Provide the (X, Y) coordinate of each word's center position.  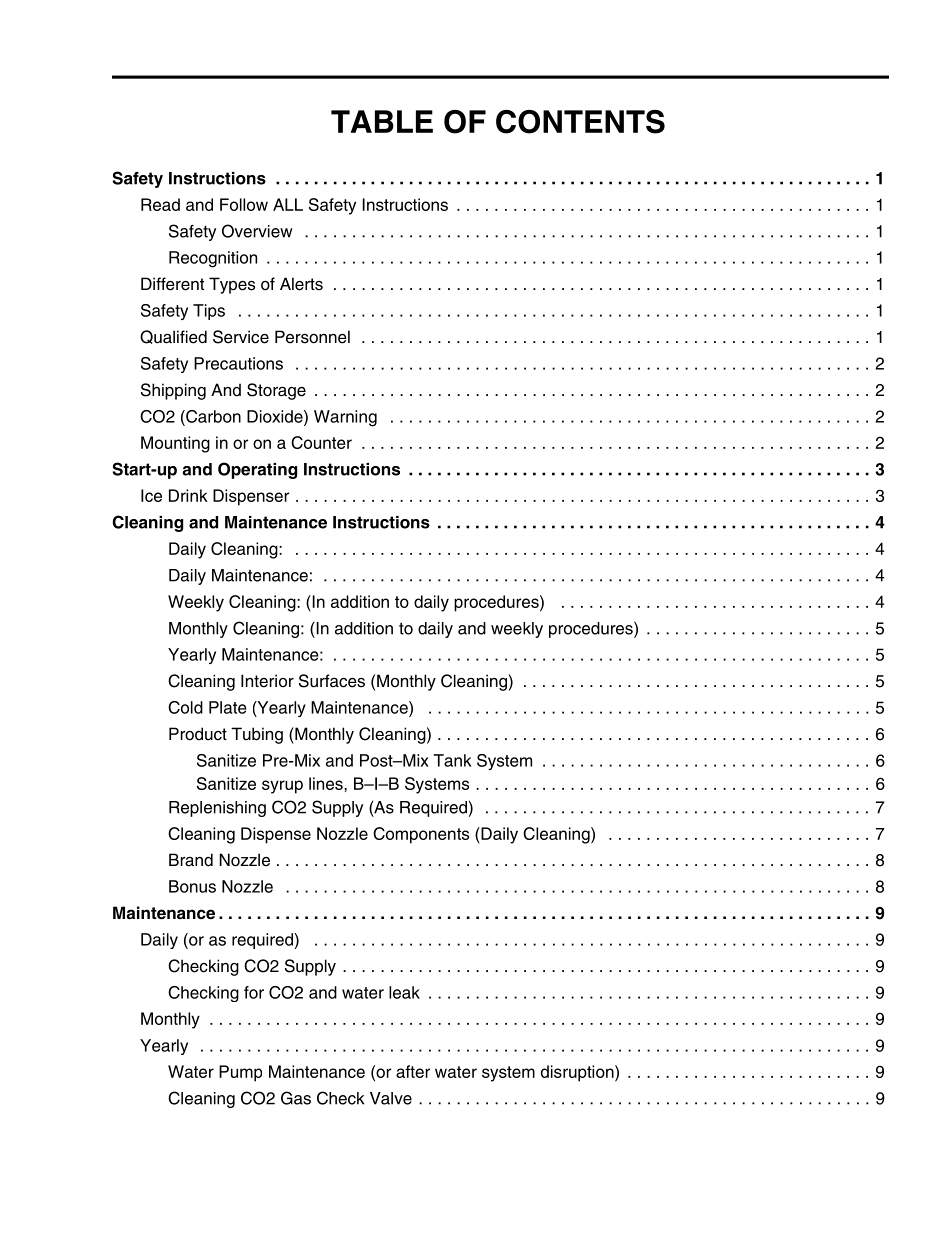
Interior (267, 681)
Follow (244, 204)
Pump (240, 1073)
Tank (452, 760)
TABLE (382, 121)
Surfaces (332, 681)
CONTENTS (580, 122)
